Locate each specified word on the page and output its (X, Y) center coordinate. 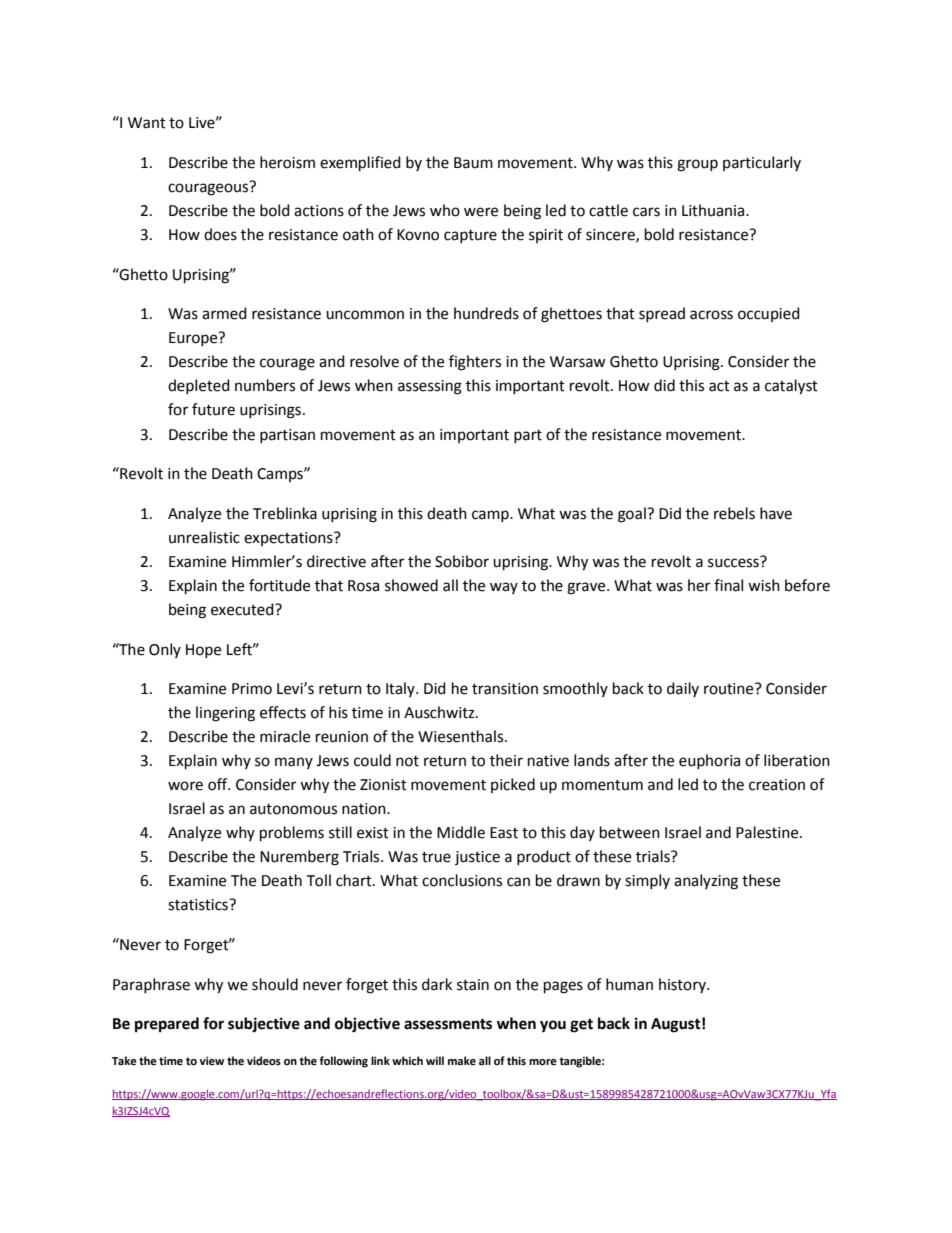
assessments (448, 1024)
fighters (475, 363)
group (697, 165)
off (219, 784)
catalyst (791, 387)
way (504, 588)
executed (243, 609)
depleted (199, 386)
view (211, 1061)
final (728, 585)
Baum (473, 163)
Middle (461, 832)
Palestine (768, 832)
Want (147, 123)
